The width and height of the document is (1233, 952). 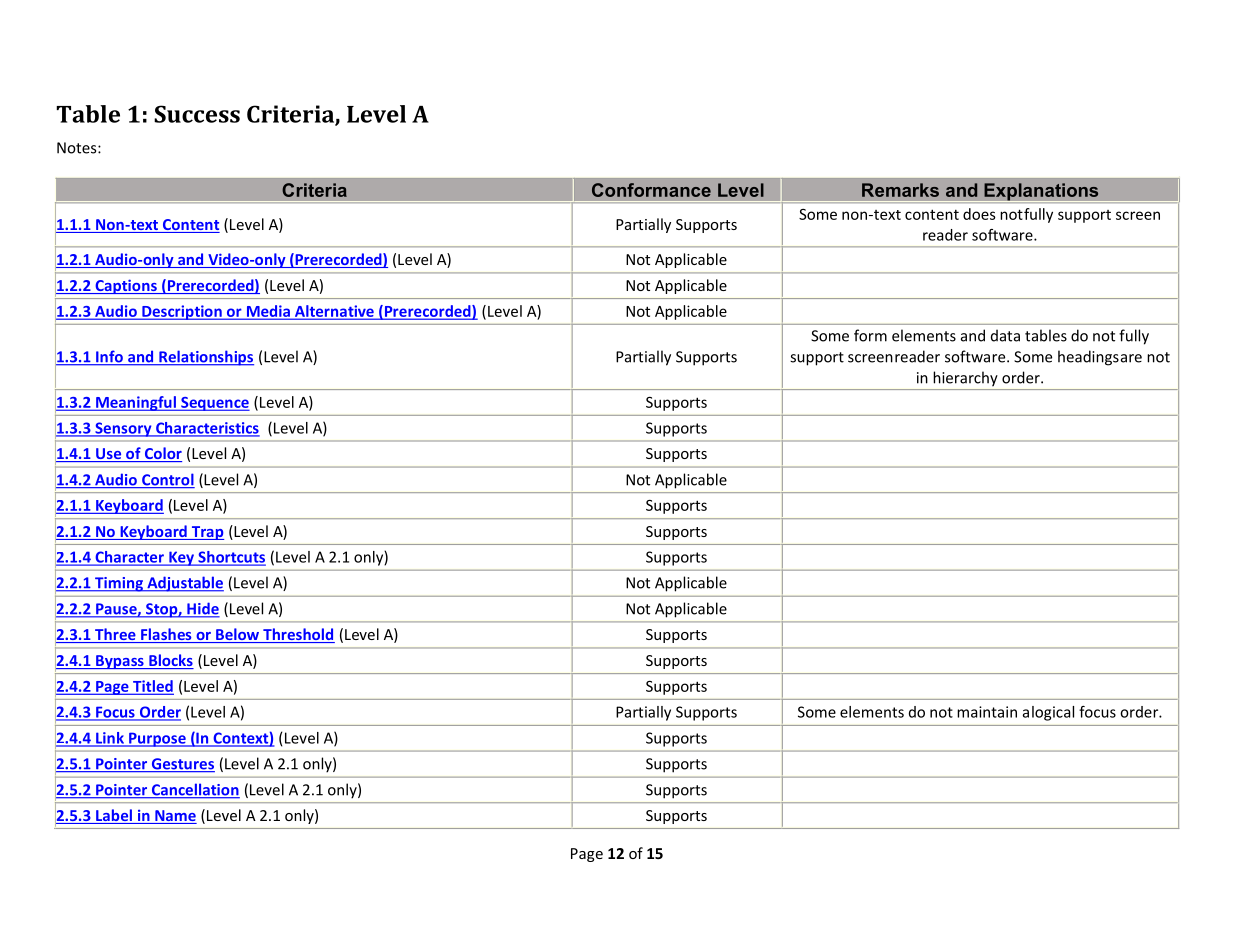 What do you see at coordinates (162, 454) in the document?
I see `Color` at bounding box center [162, 454].
